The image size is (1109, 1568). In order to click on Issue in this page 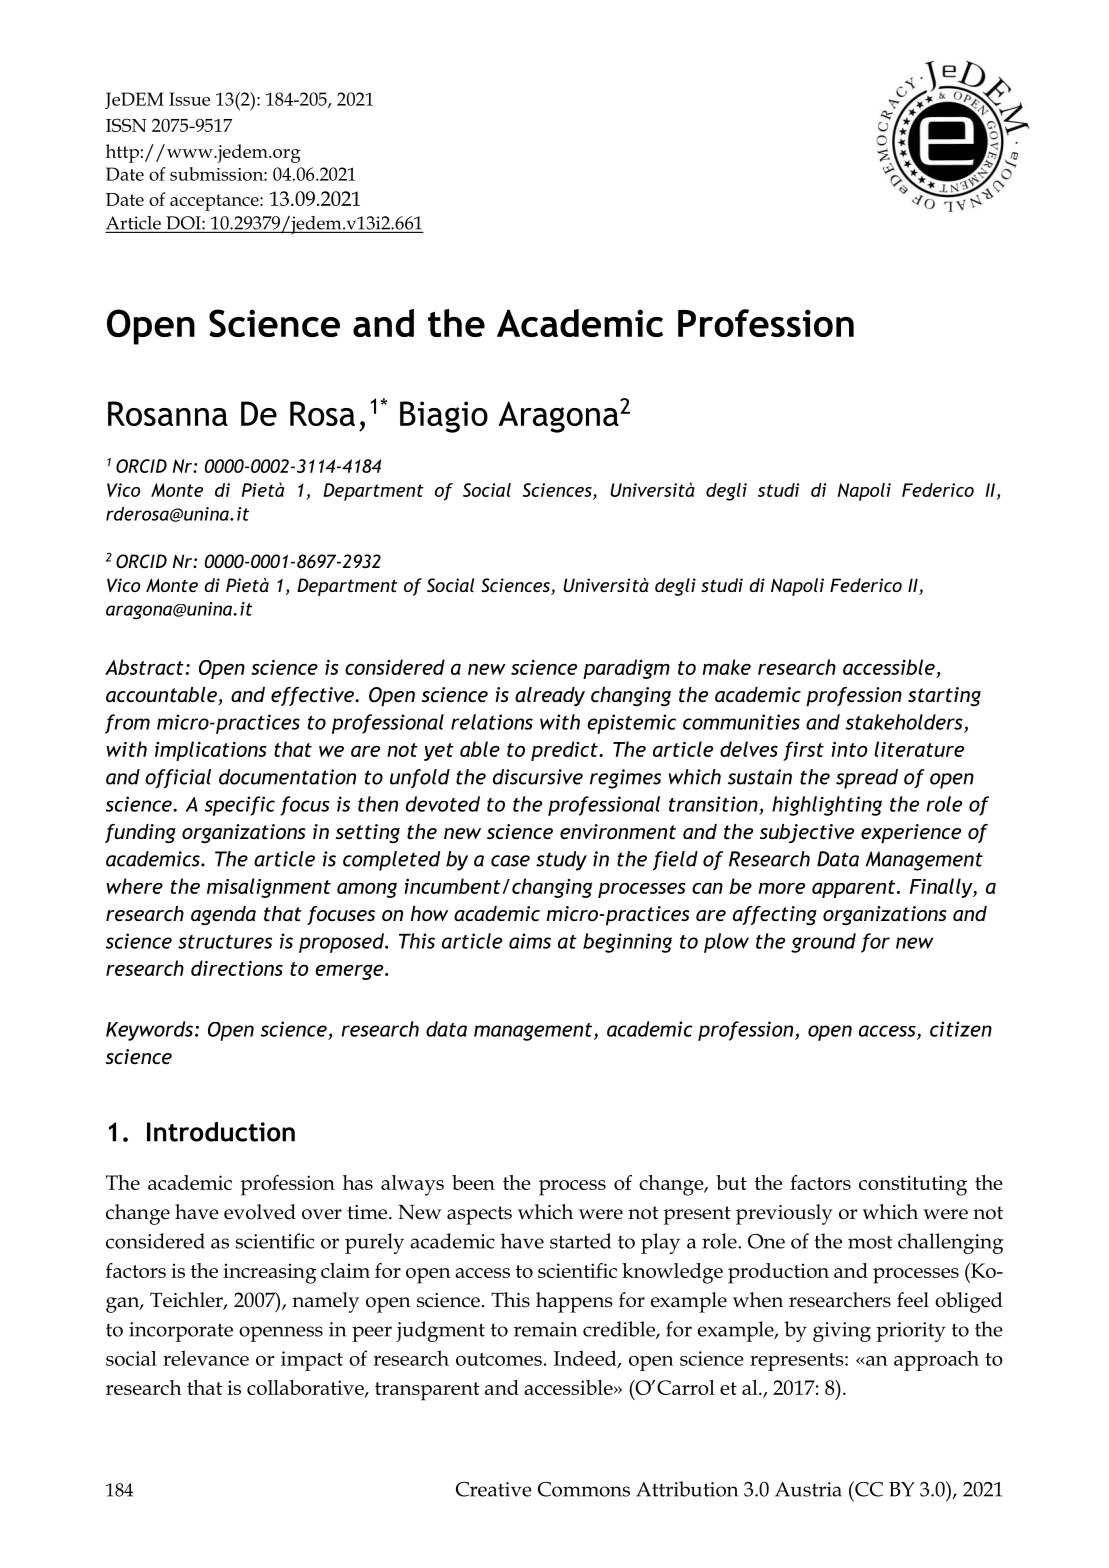, I will do `click(189, 99)`.
